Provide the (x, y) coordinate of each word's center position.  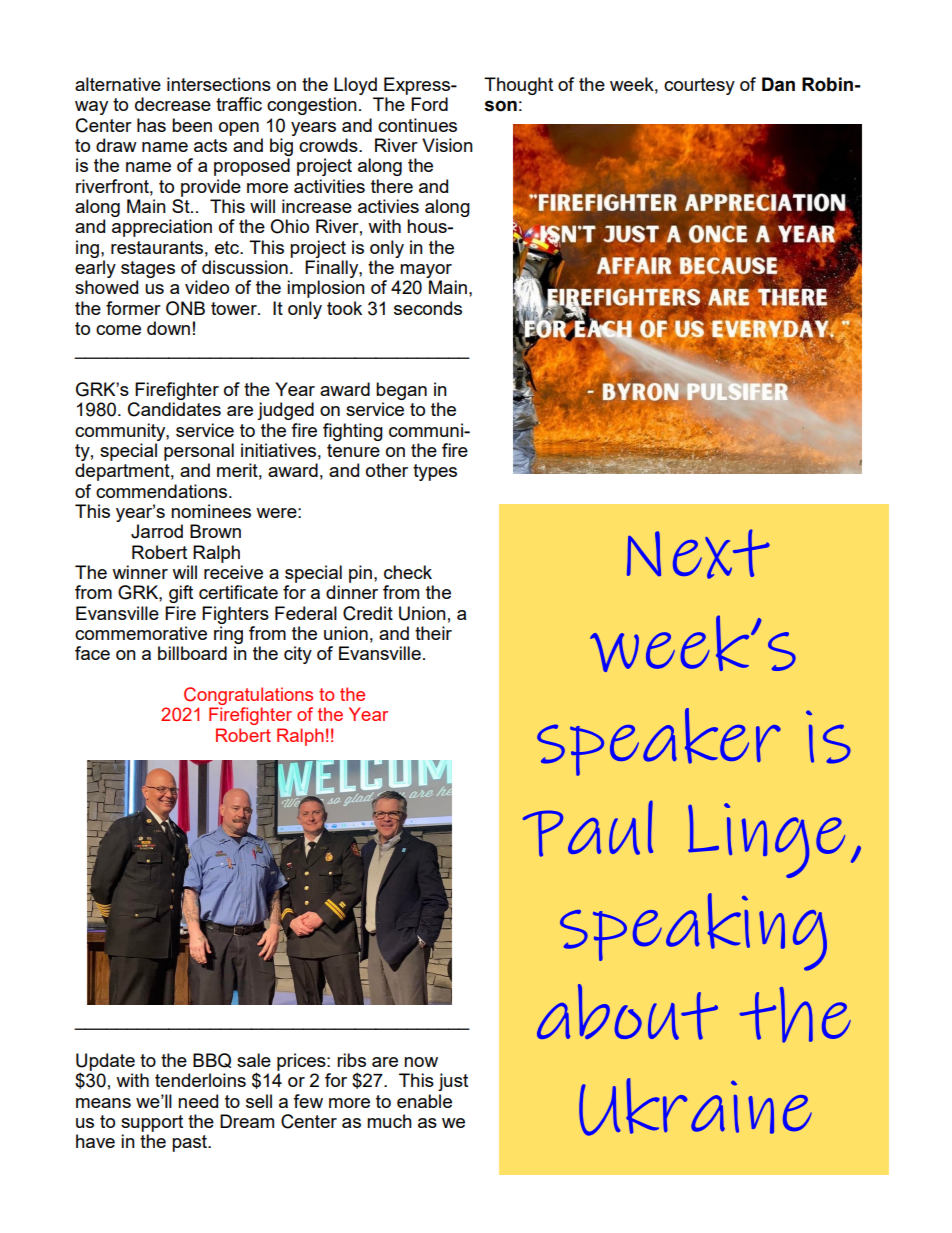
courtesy (699, 86)
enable (424, 1101)
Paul (588, 828)
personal (199, 452)
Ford (429, 104)
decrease (173, 104)
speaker (659, 742)
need (198, 1101)
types (435, 472)
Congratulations (248, 696)
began (401, 391)
